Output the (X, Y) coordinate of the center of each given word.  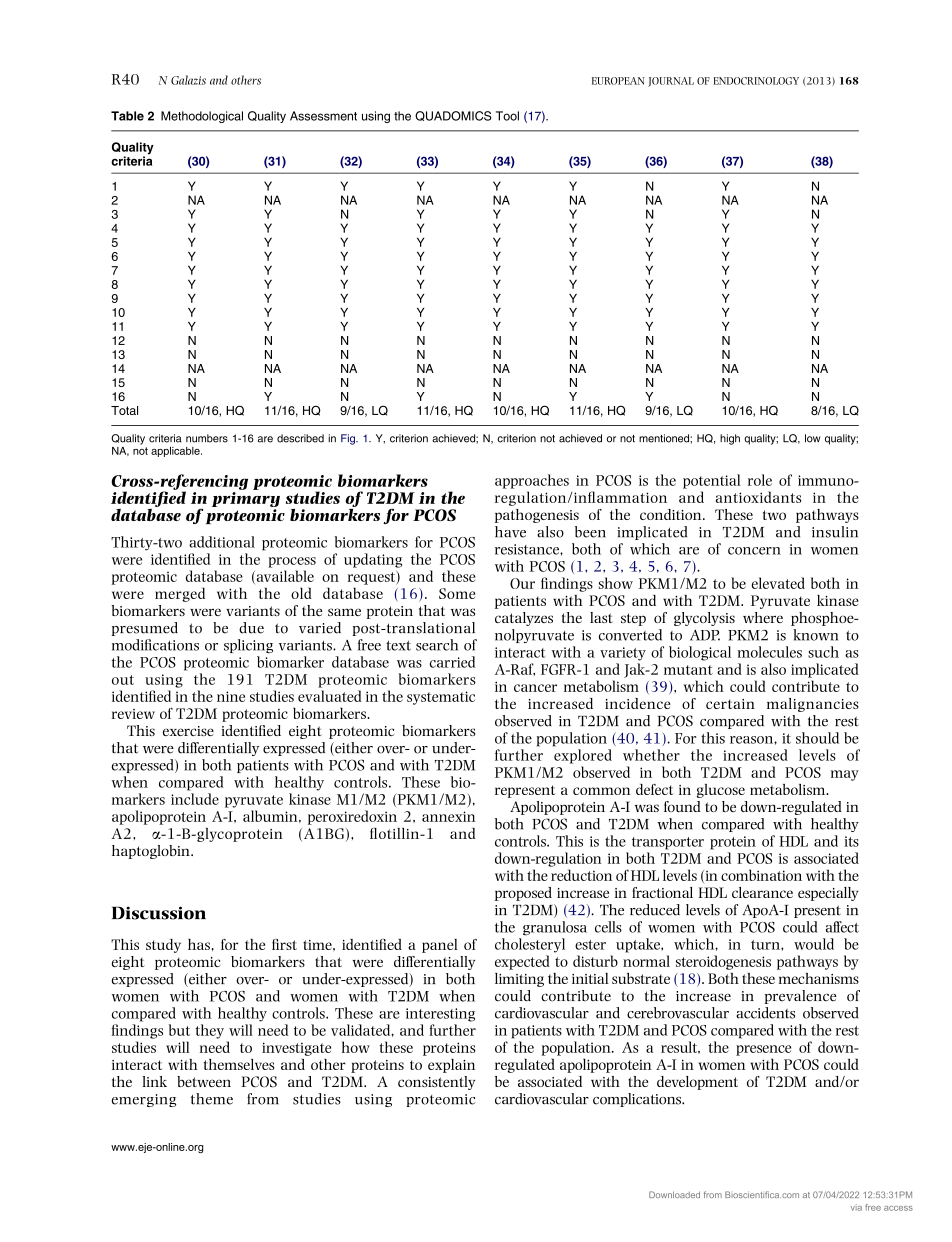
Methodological (202, 117)
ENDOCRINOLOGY (756, 81)
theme (212, 1099)
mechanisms (819, 978)
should (817, 738)
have (510, 532)
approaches (532, 481)
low (812, 438)
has (199, 944)
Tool (507, 116)
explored (583, 756)
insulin (835, 532)
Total (124, 410)
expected (522, 962)
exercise (188, 731)
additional (222, 542)
